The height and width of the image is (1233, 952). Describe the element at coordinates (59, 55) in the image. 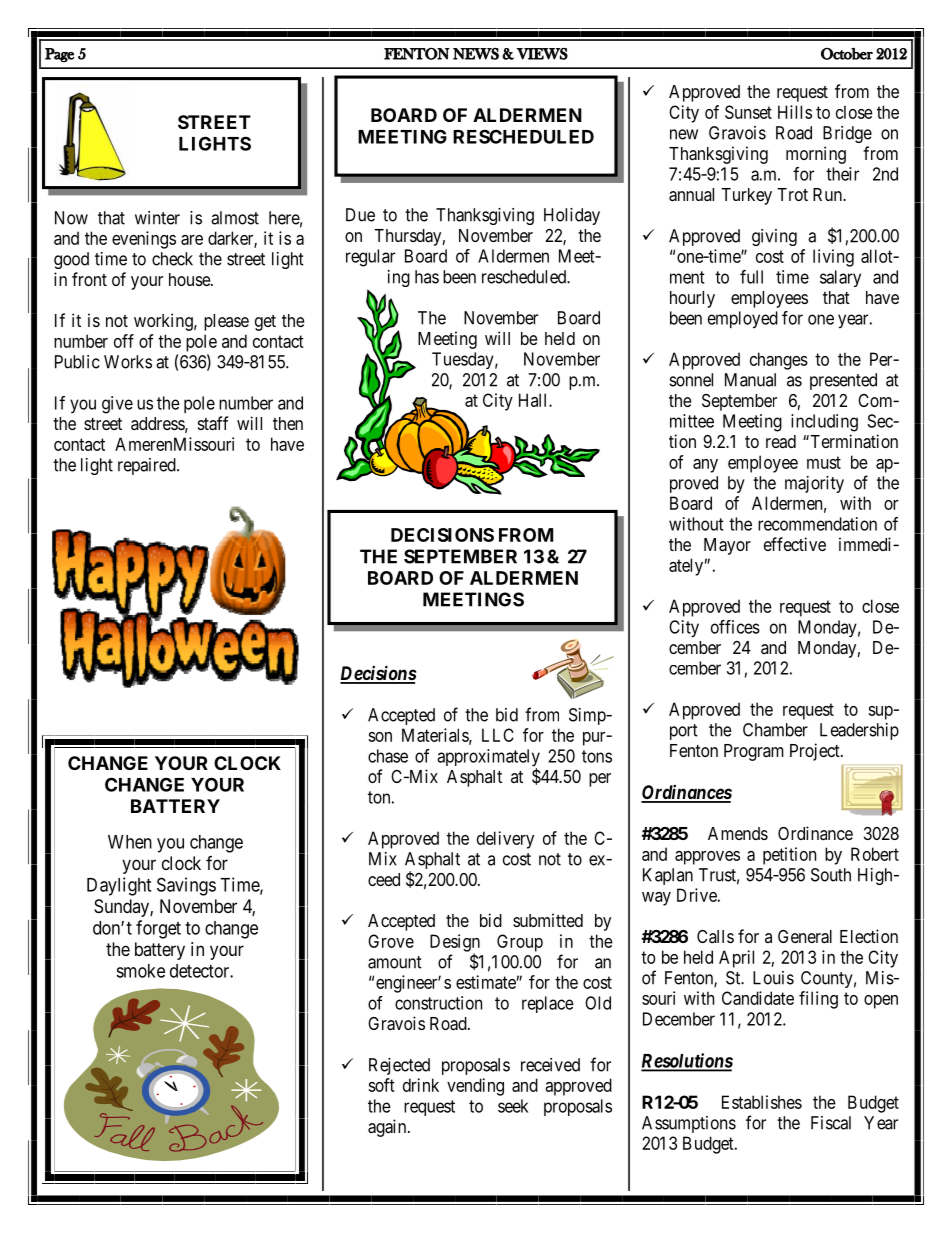

I see `Page` at that location.
